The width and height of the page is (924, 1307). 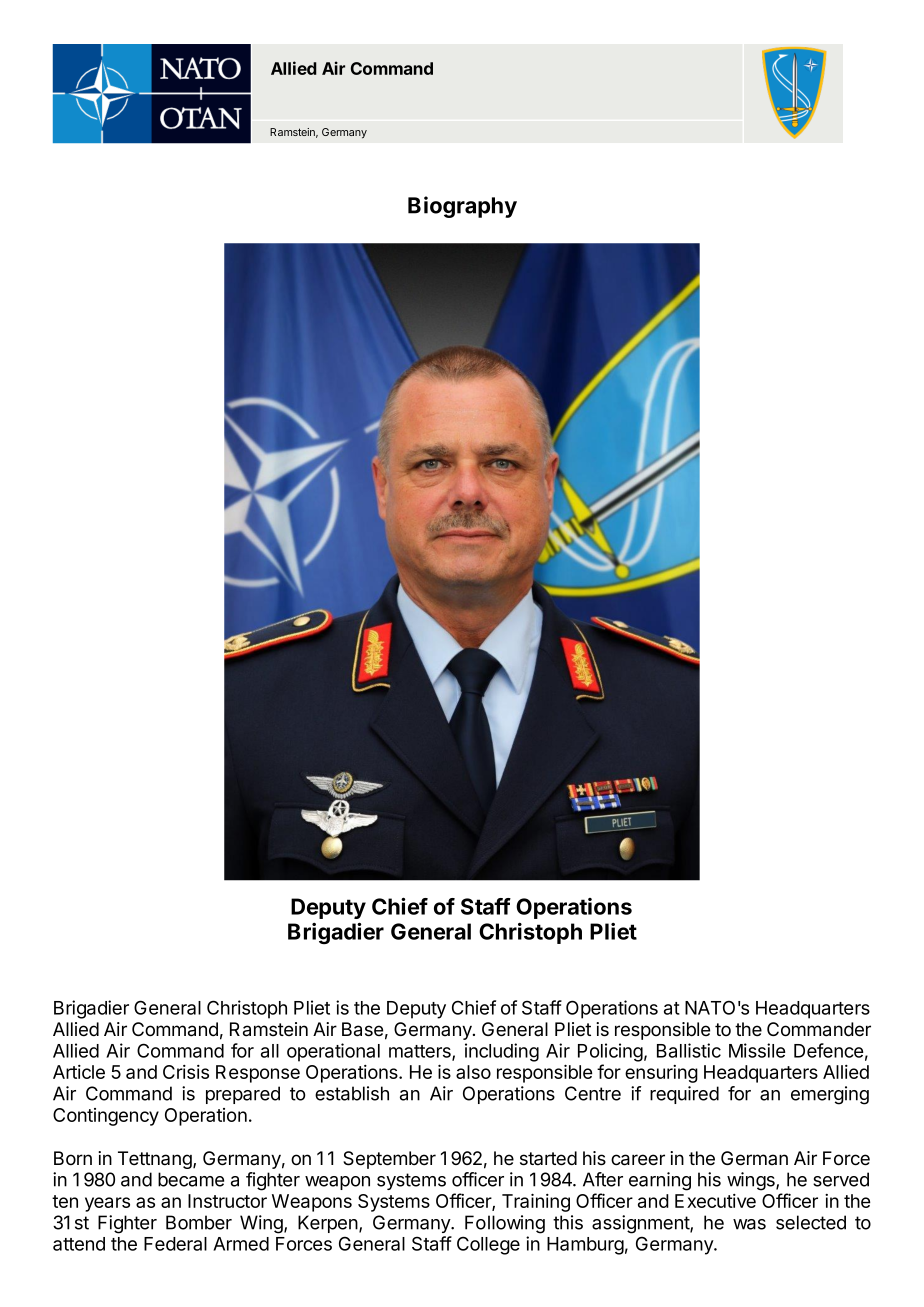 I want to click on Missile, so click(x=757, y=1050).
